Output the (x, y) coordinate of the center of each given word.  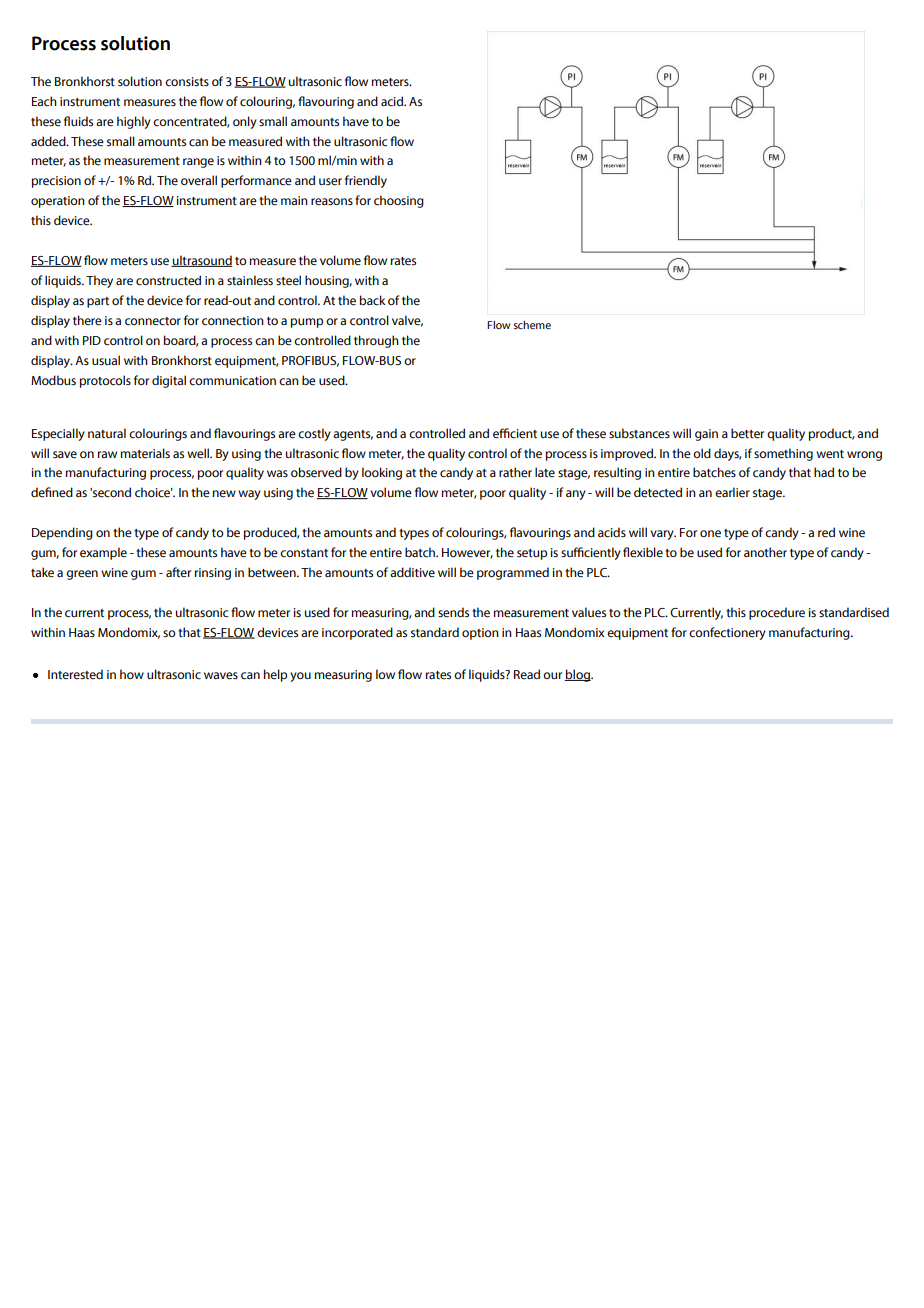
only (245, 122)
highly (134, 122)
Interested (75, 674)
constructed (168, 280)
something (783, 454)
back (372, 300)
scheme (532, 325)
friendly (366, 181)
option (480, 634)
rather (515, 472)
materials (145, 453)
